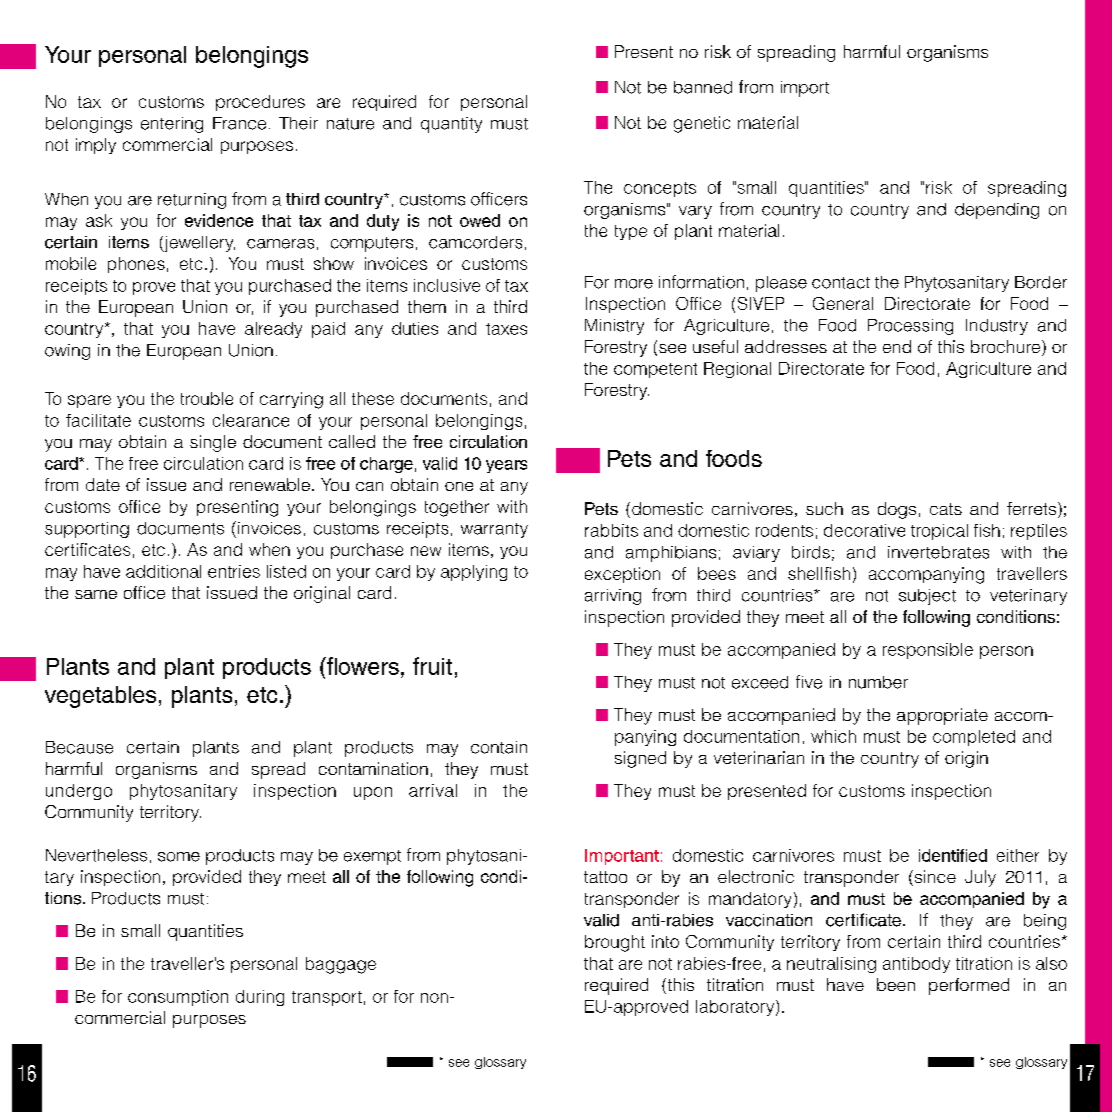  What do you see at coordinates (136, 265) in the image?
I see `phones` at bounding box center [136, 265].
